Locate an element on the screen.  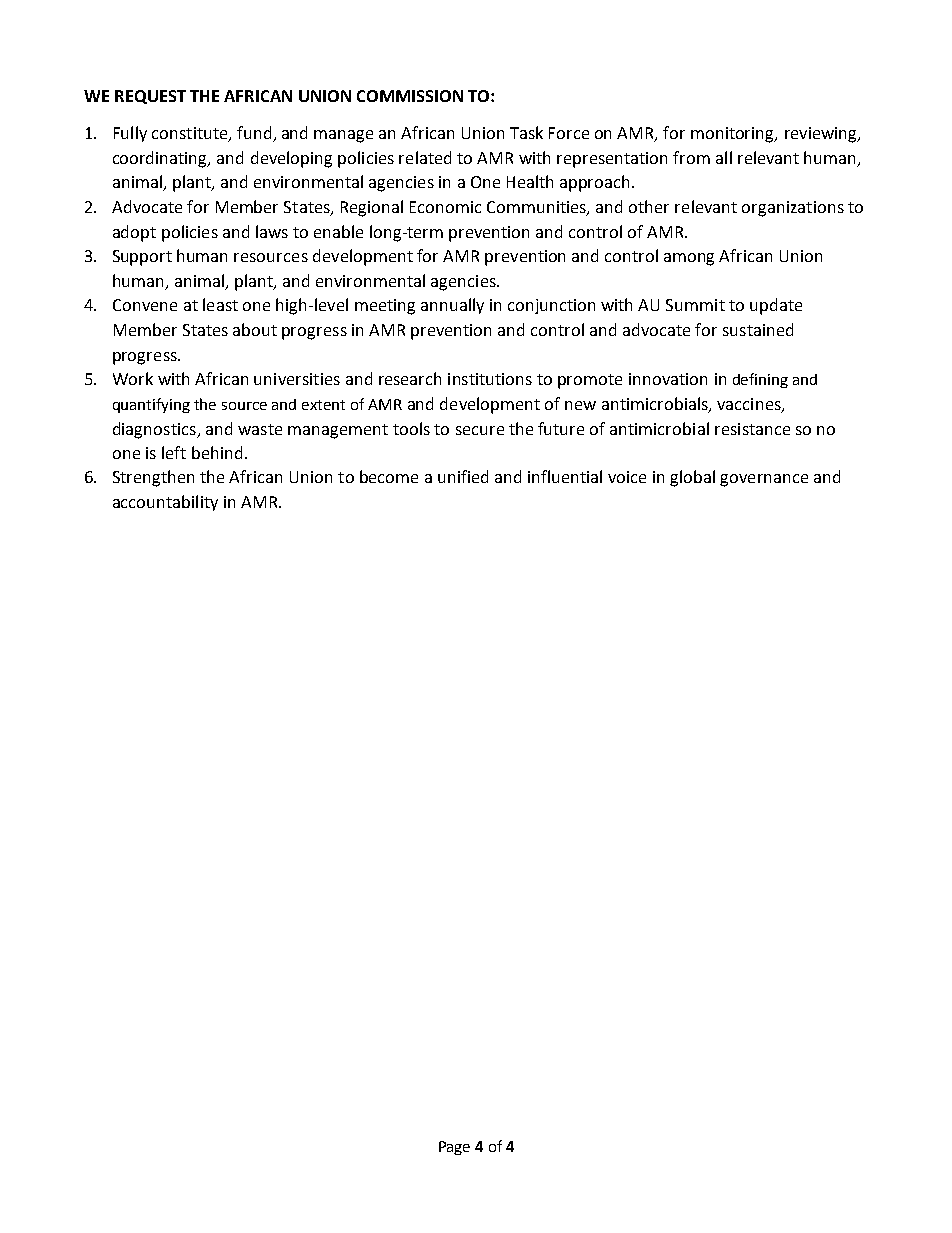
monitoring is located at coordinates (734, 135).
